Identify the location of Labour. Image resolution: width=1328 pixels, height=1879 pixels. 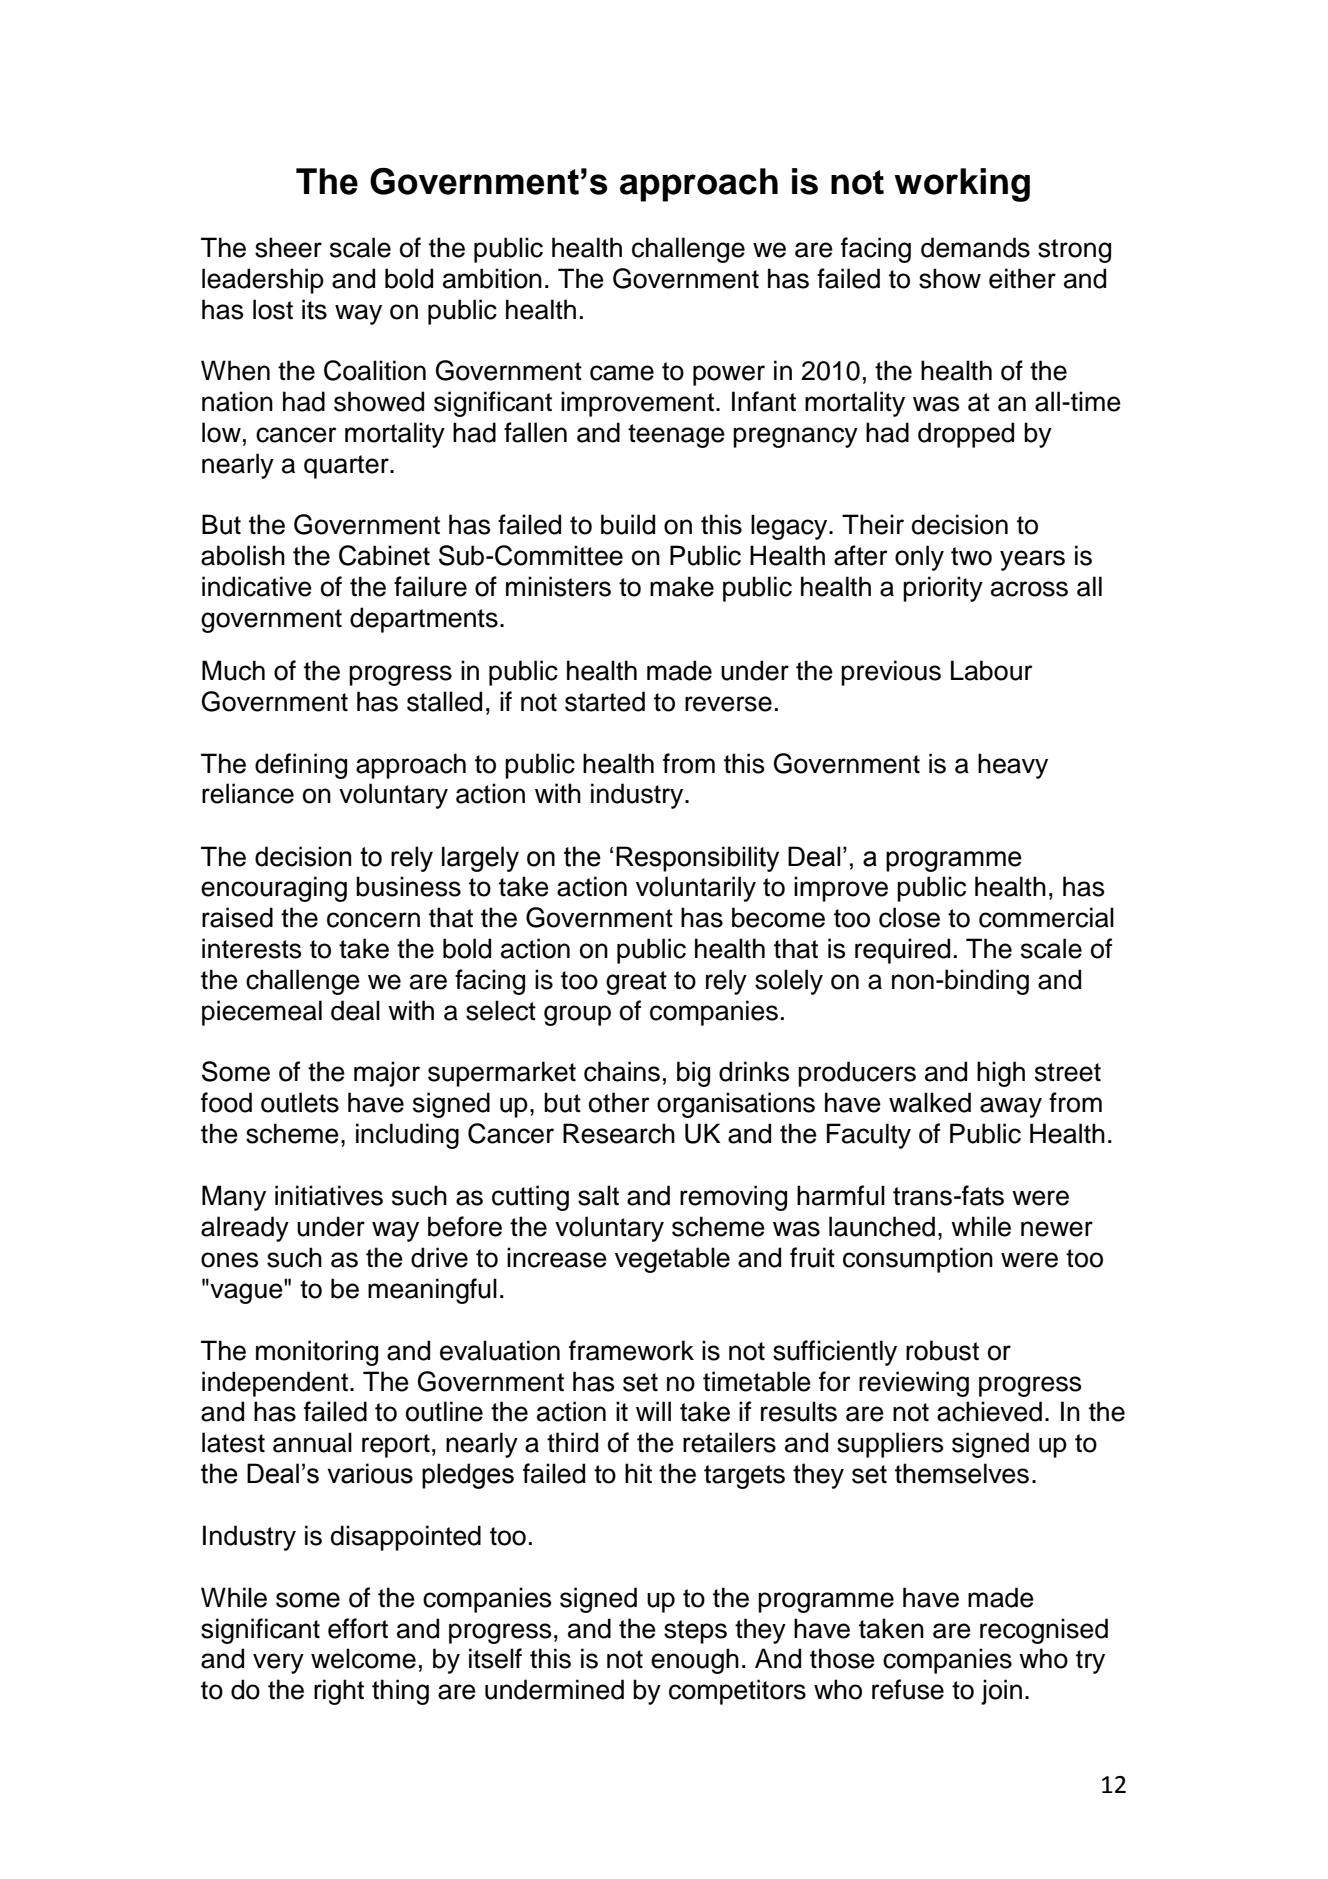
(992, 670).
